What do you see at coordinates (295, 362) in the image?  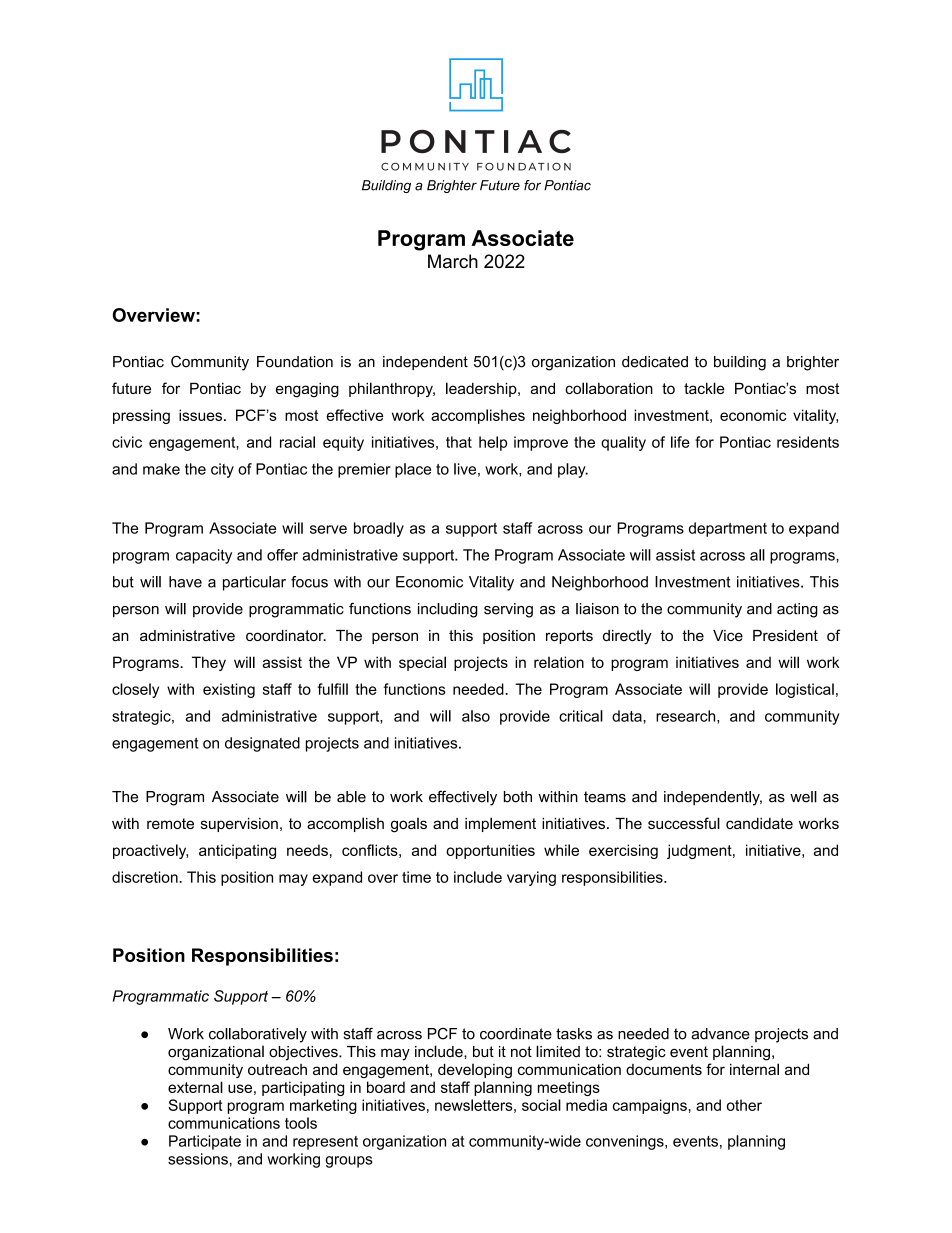 I see `Foundation` at bounding box center [295, 362].
